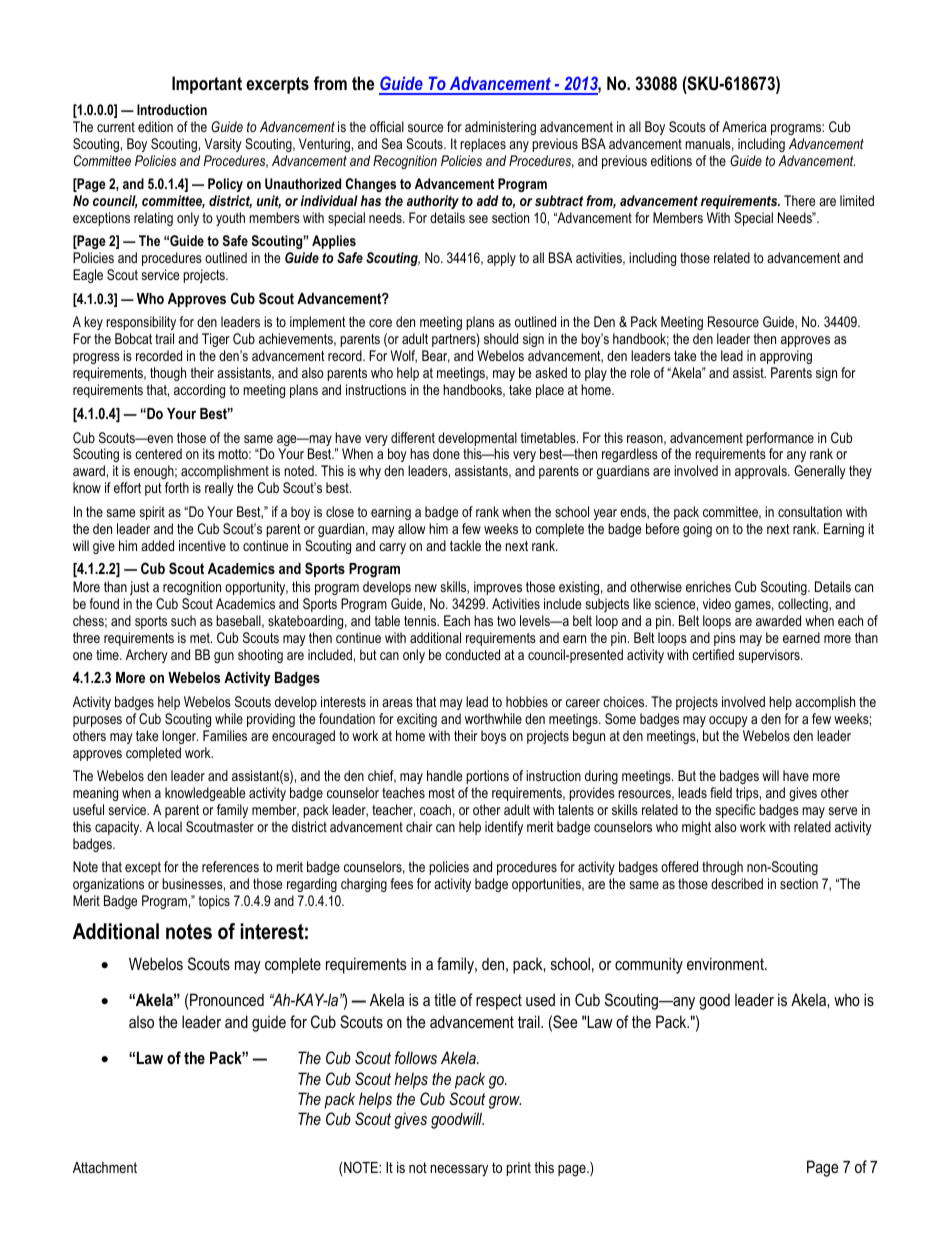  I want to click on topics, so click(214, 902).
